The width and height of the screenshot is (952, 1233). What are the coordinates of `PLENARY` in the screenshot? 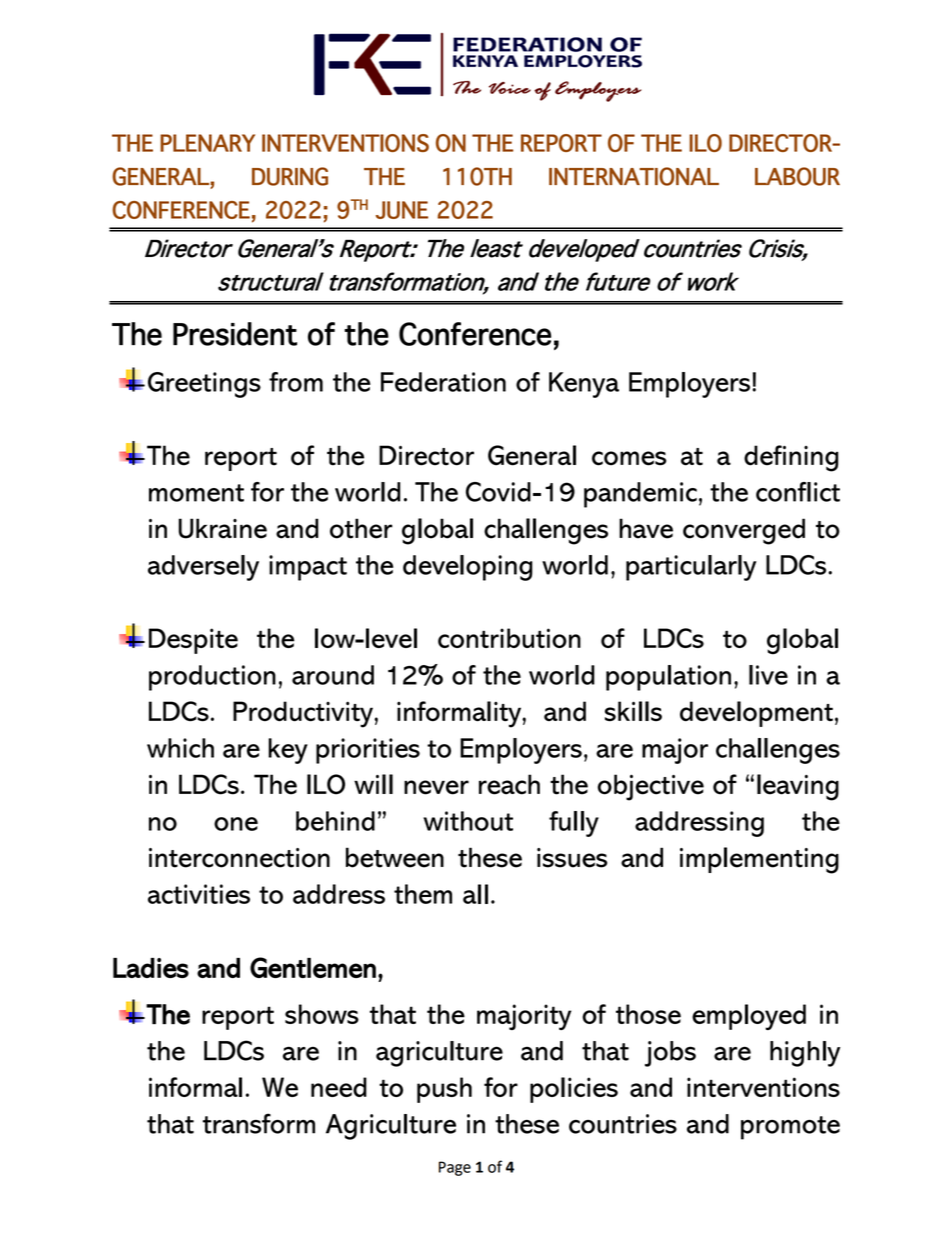 It's located at (207, 143).
